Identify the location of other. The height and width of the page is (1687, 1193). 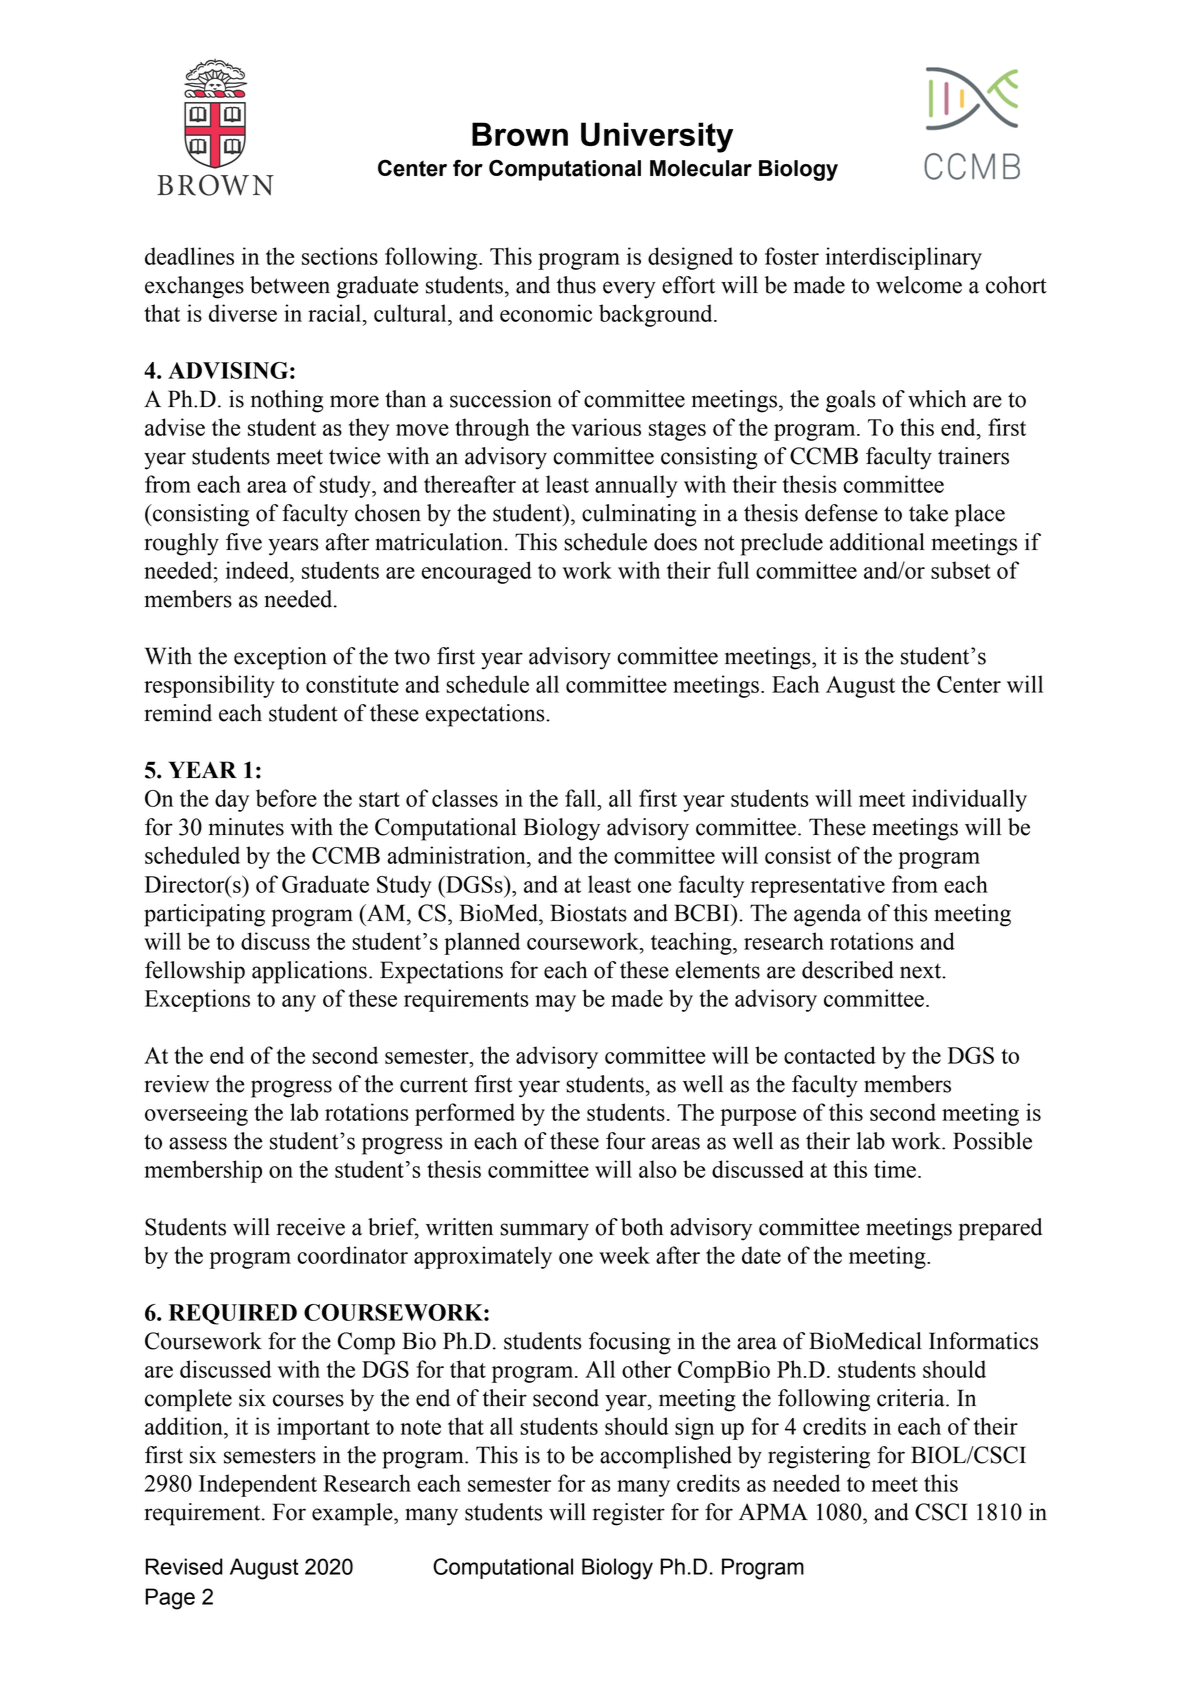
(647, 1369).
